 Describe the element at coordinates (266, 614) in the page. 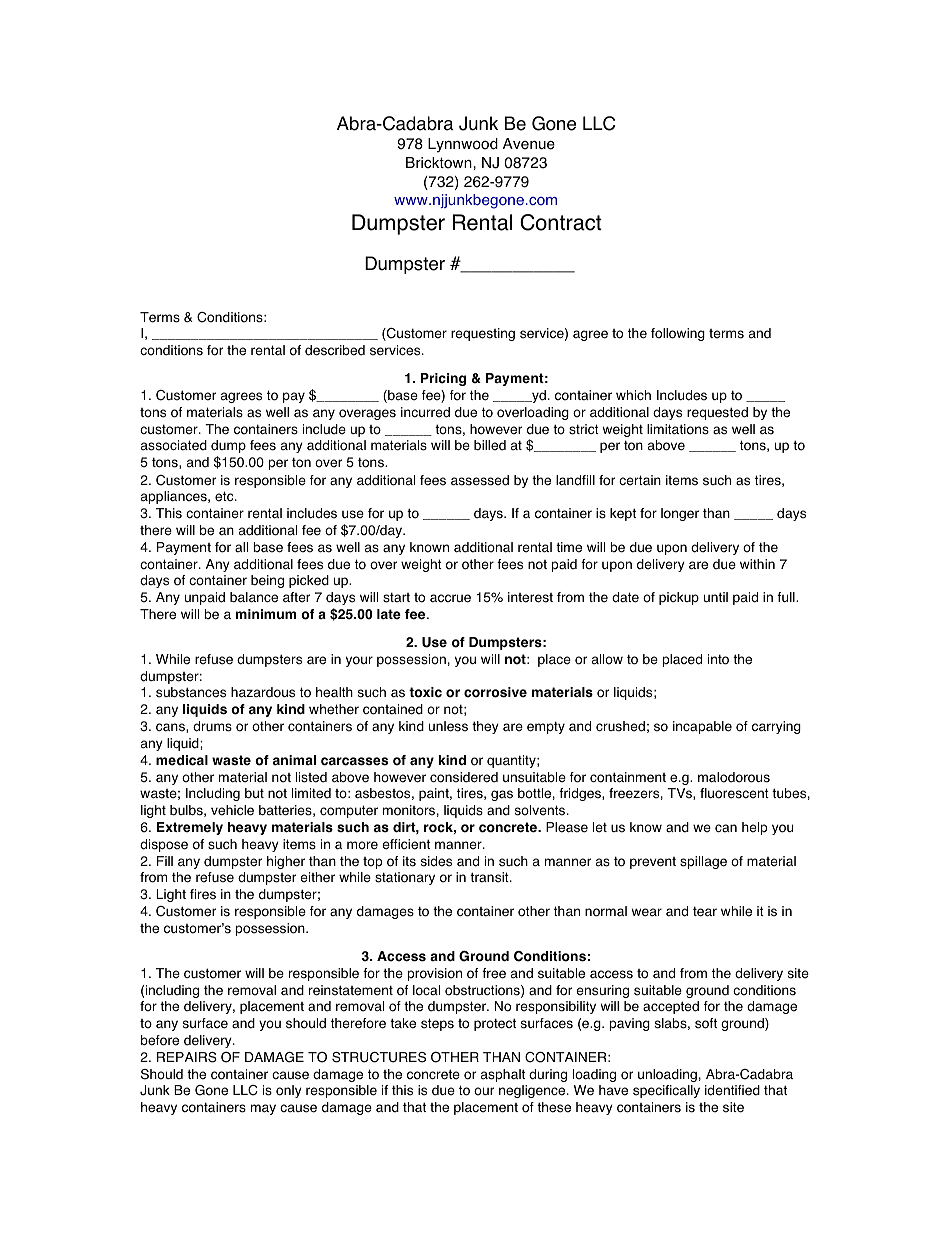

I see `minimum` at that location.
